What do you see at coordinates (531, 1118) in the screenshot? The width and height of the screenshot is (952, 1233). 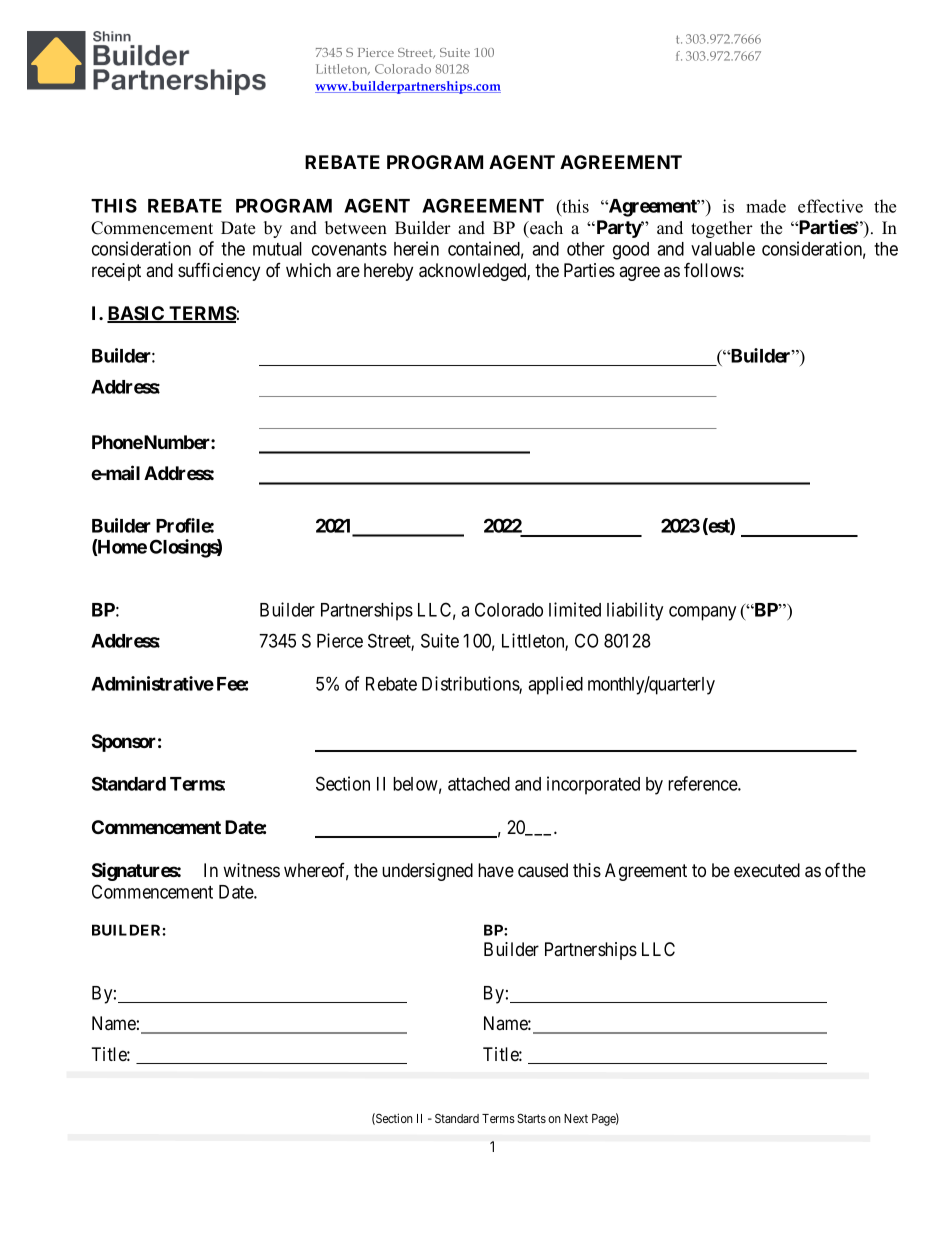 I see `Starts` at bounding box center [531, 1118].
